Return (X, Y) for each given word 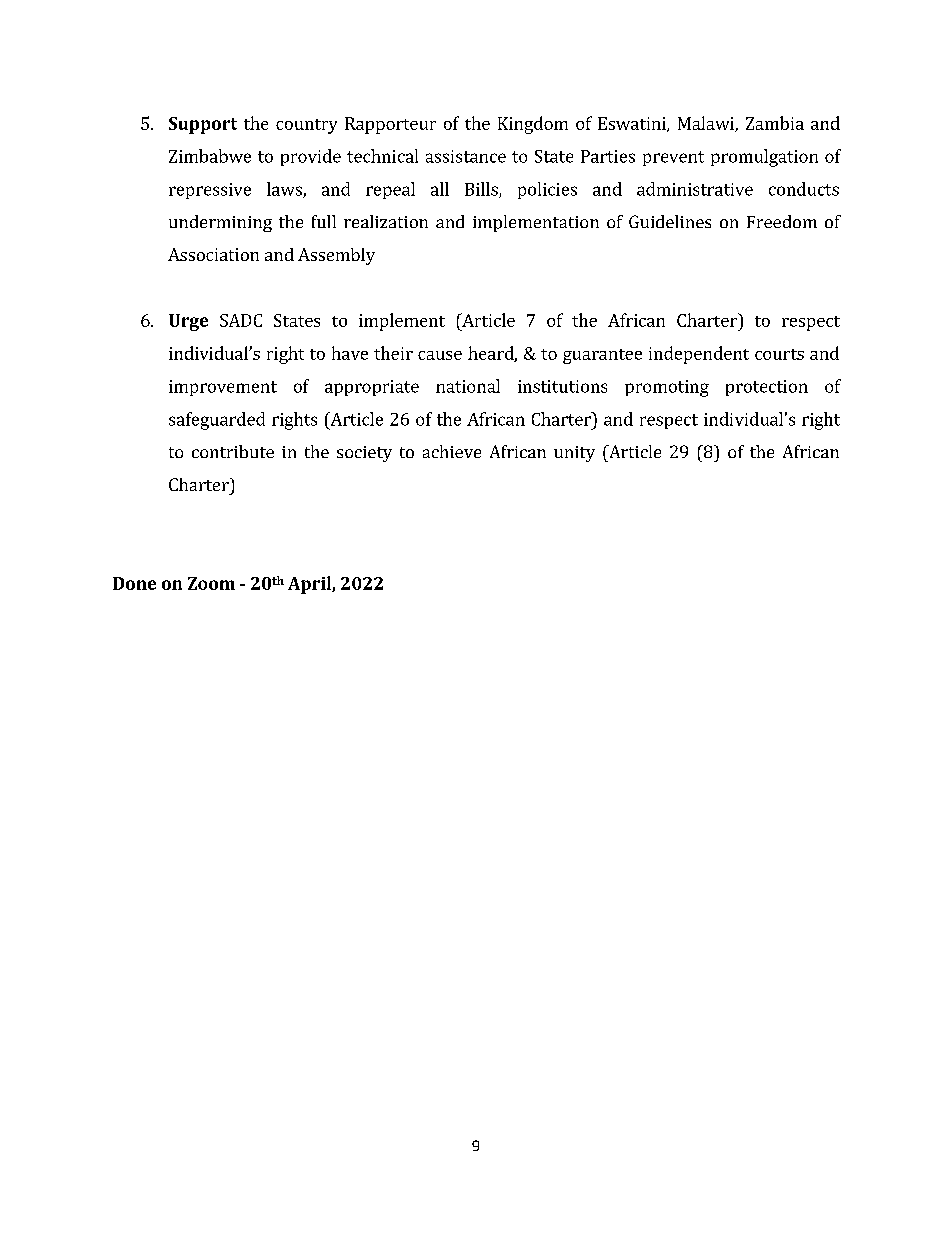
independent (699, 355)
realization (386, 221)
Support (203, 125)
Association (213, 254)
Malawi (707, 124)
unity (574, 454)
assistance (466, 156)
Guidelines (670, 221)
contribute (233, 451)
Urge (188, 322)
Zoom (211, 583)
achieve (452, 451)
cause (440, 355)
